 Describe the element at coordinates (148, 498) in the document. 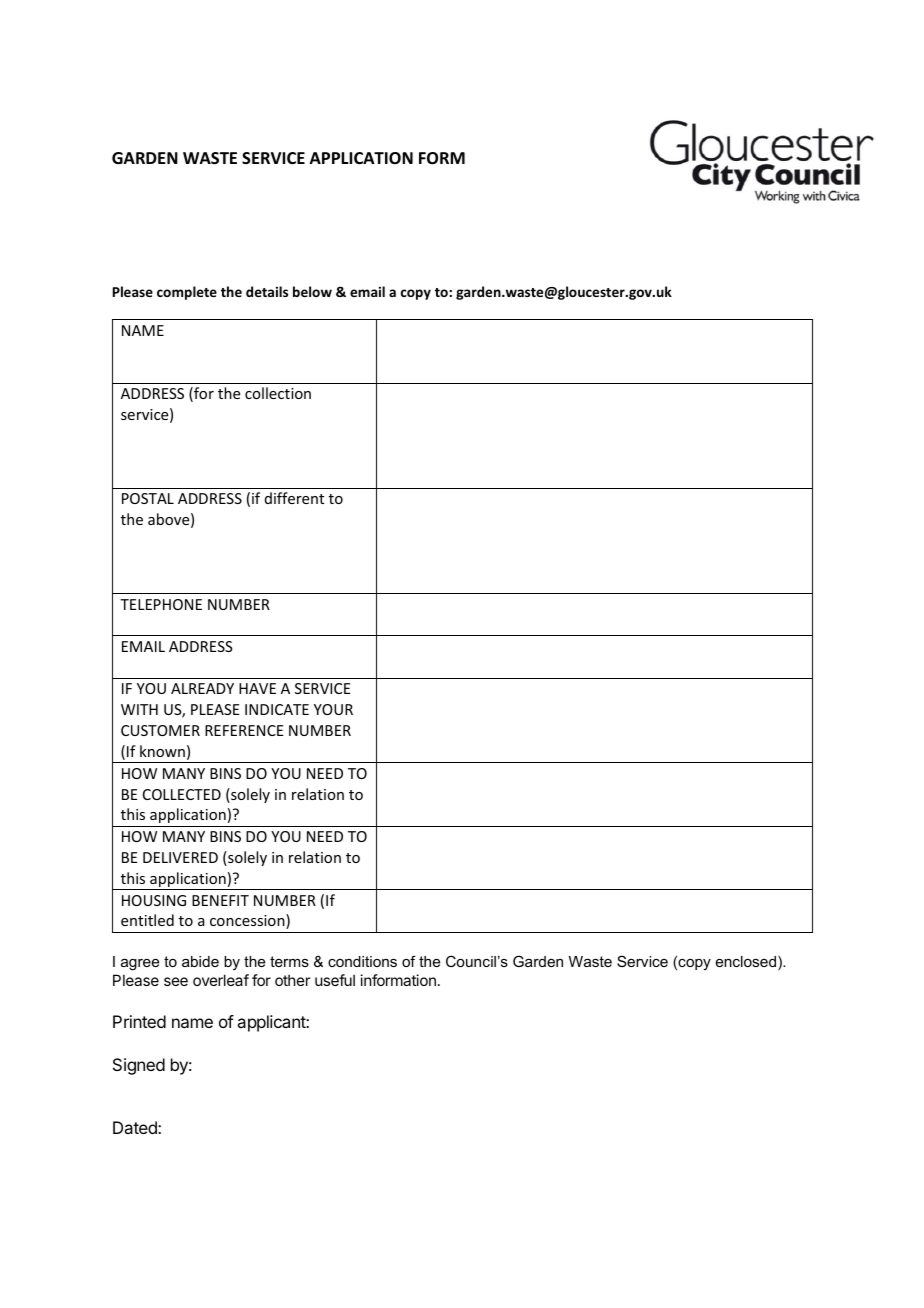

I see `POSTAL` at that location.
